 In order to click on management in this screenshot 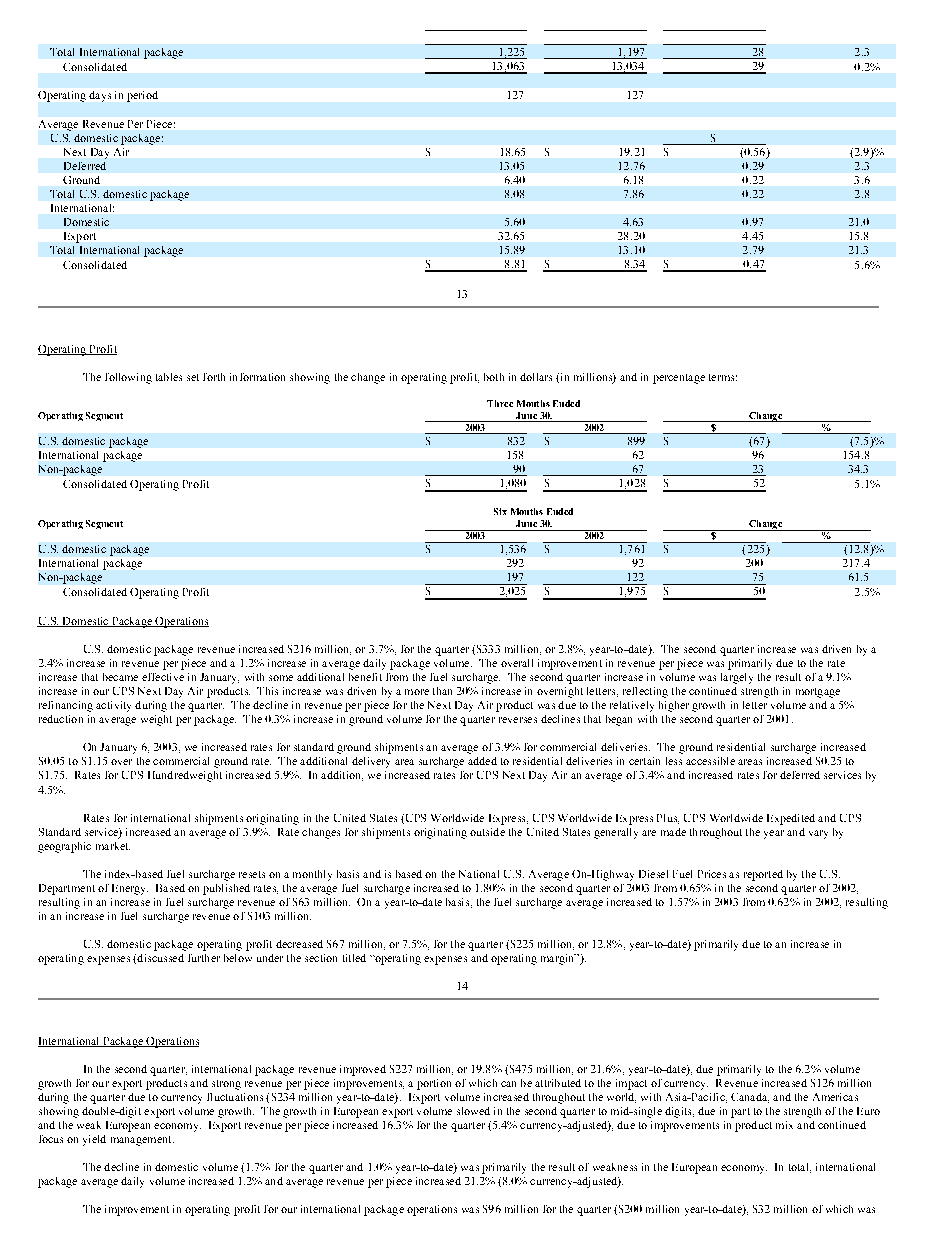, I will do `click(142, 1141)`.
